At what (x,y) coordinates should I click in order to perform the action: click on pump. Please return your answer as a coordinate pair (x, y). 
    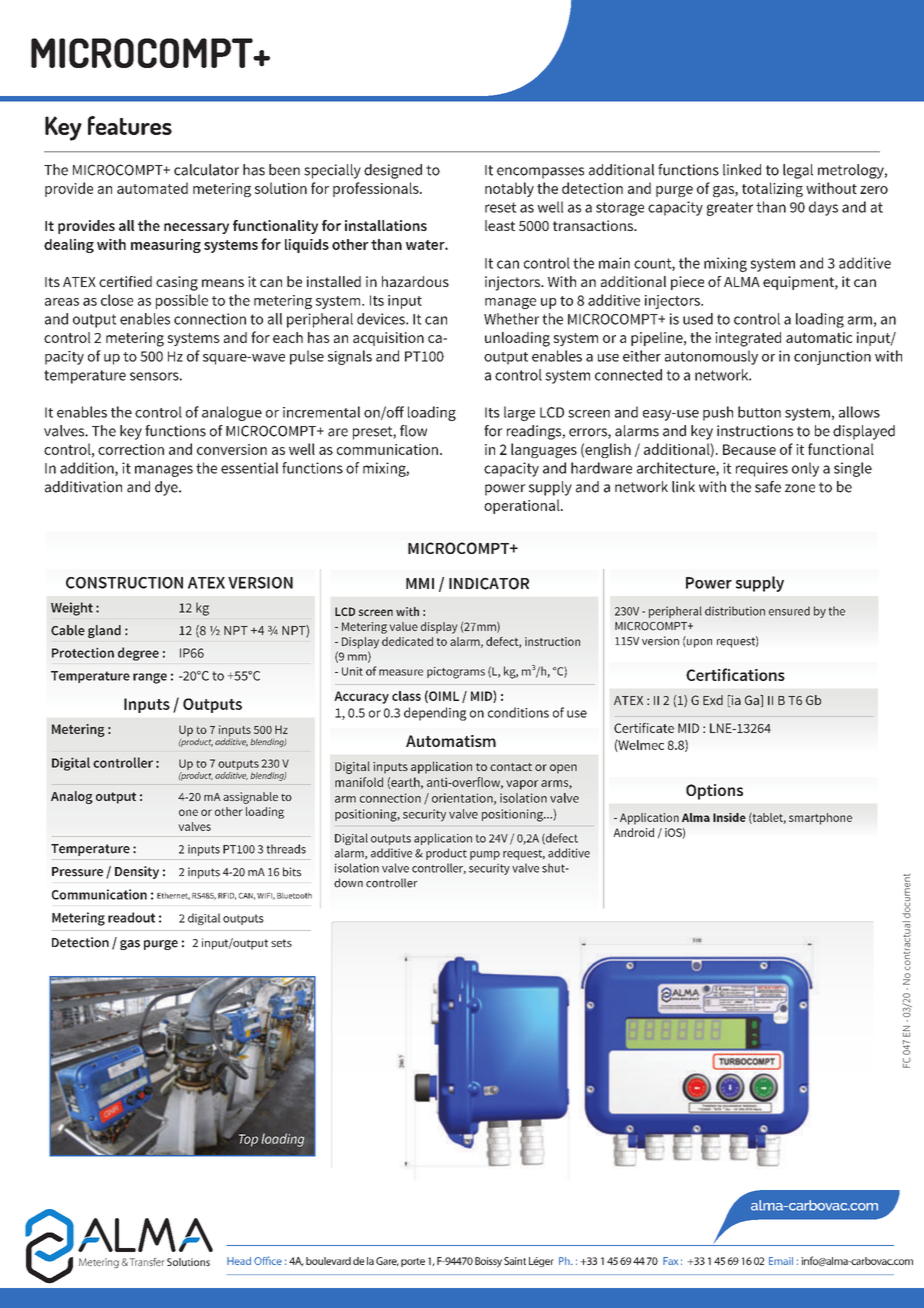
    Looking at the image, I should click on (485, 855).
